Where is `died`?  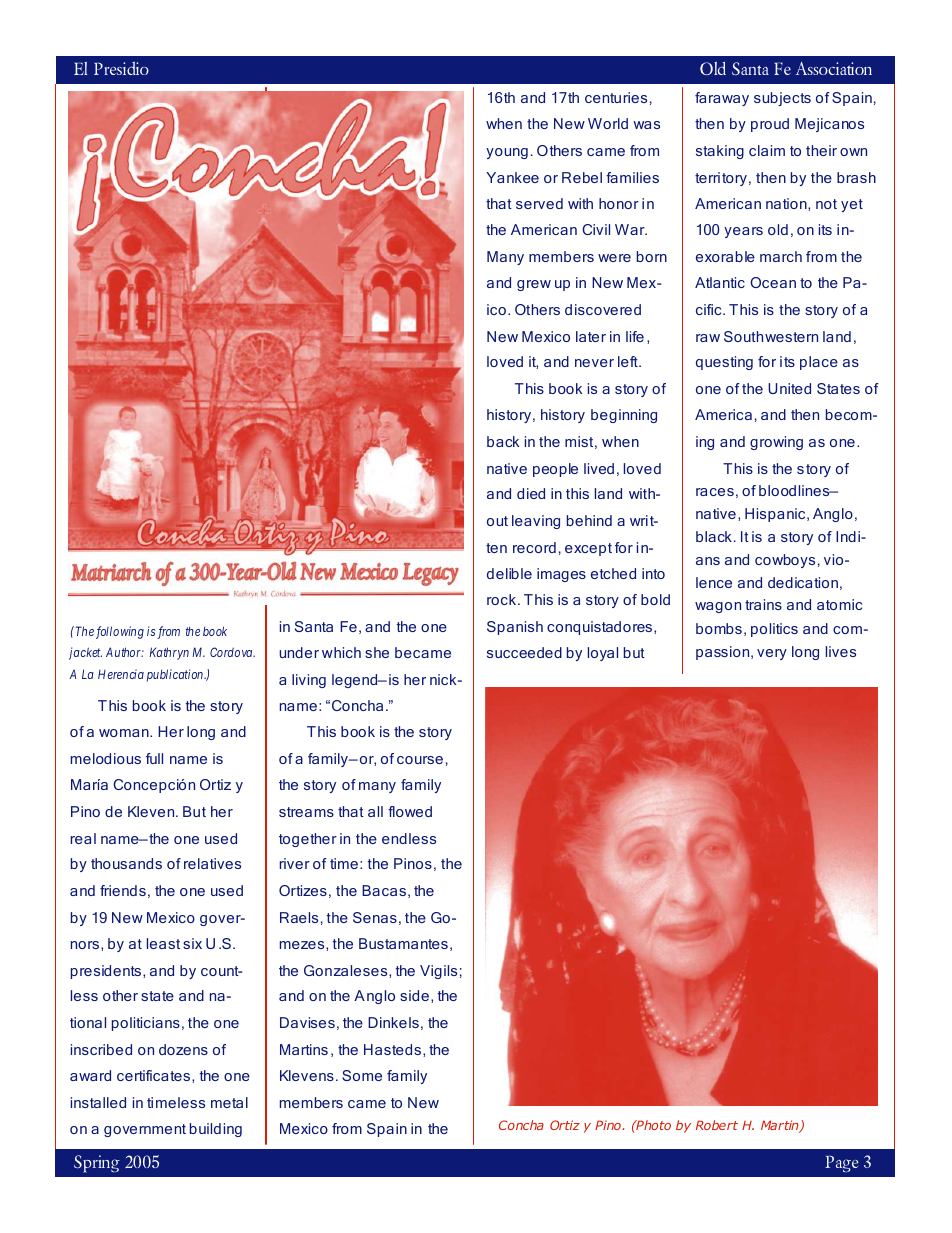
died is located at coordinates (531, 493).
